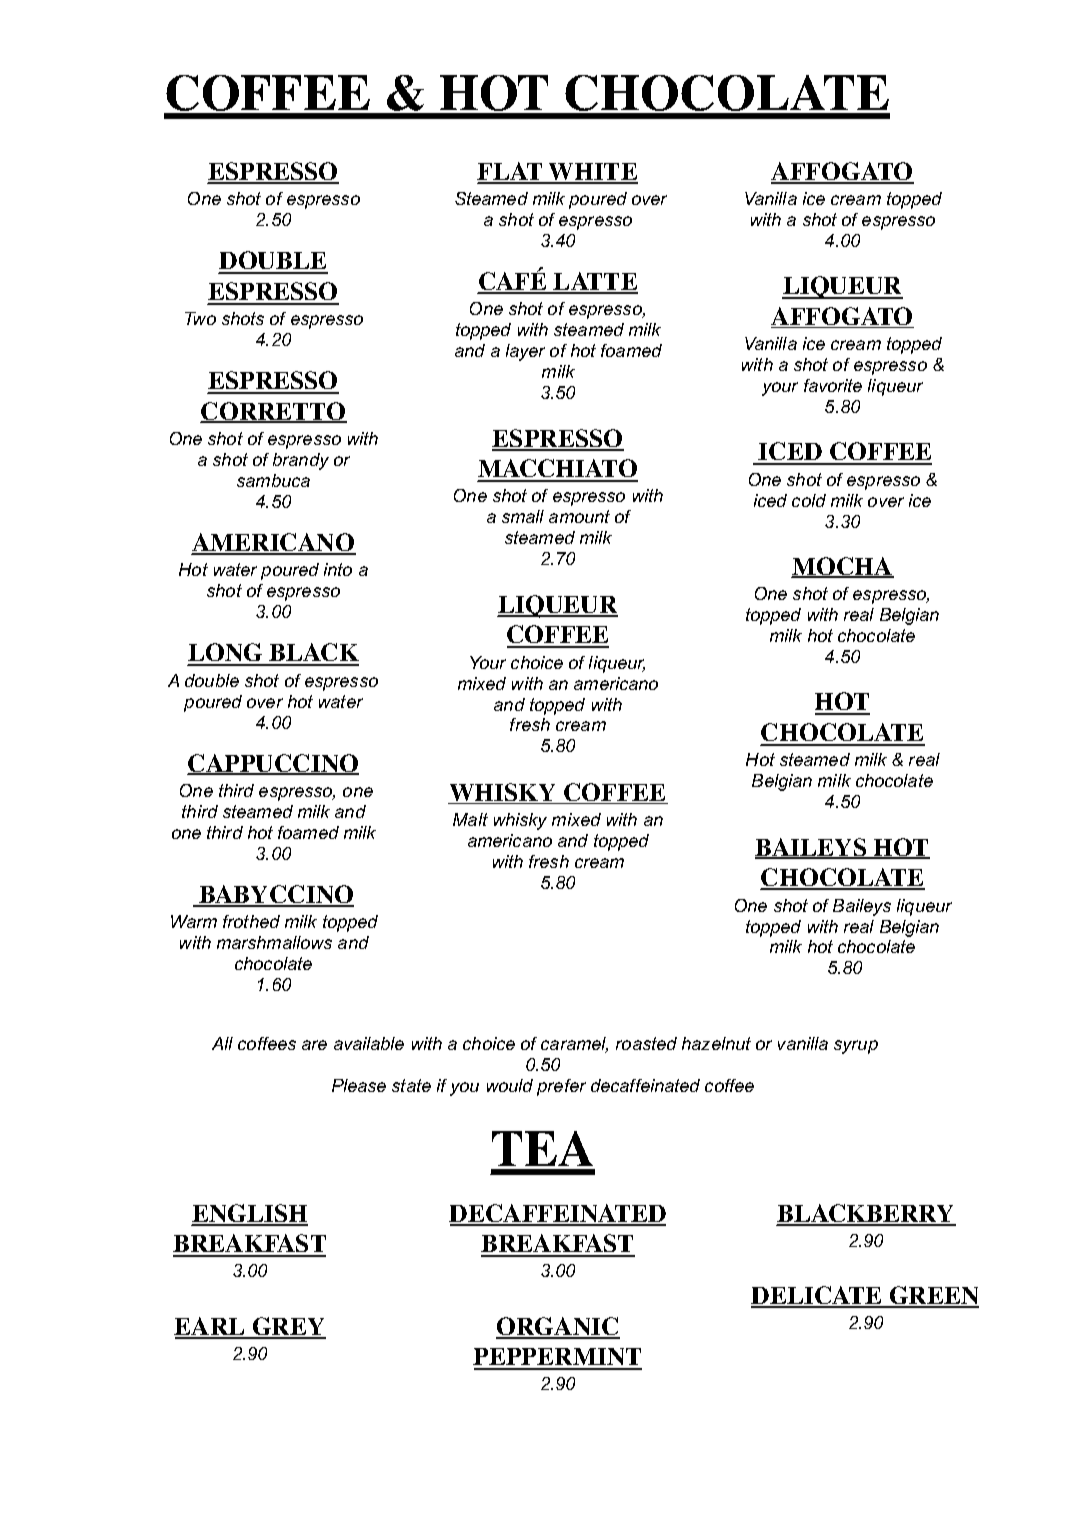 Image resolution: width=1087 pixels, height=1536 pixels. What do you see at coordinates (579, 516) in the screenshot?
I see `amount` at bounding box center [579, 516].
